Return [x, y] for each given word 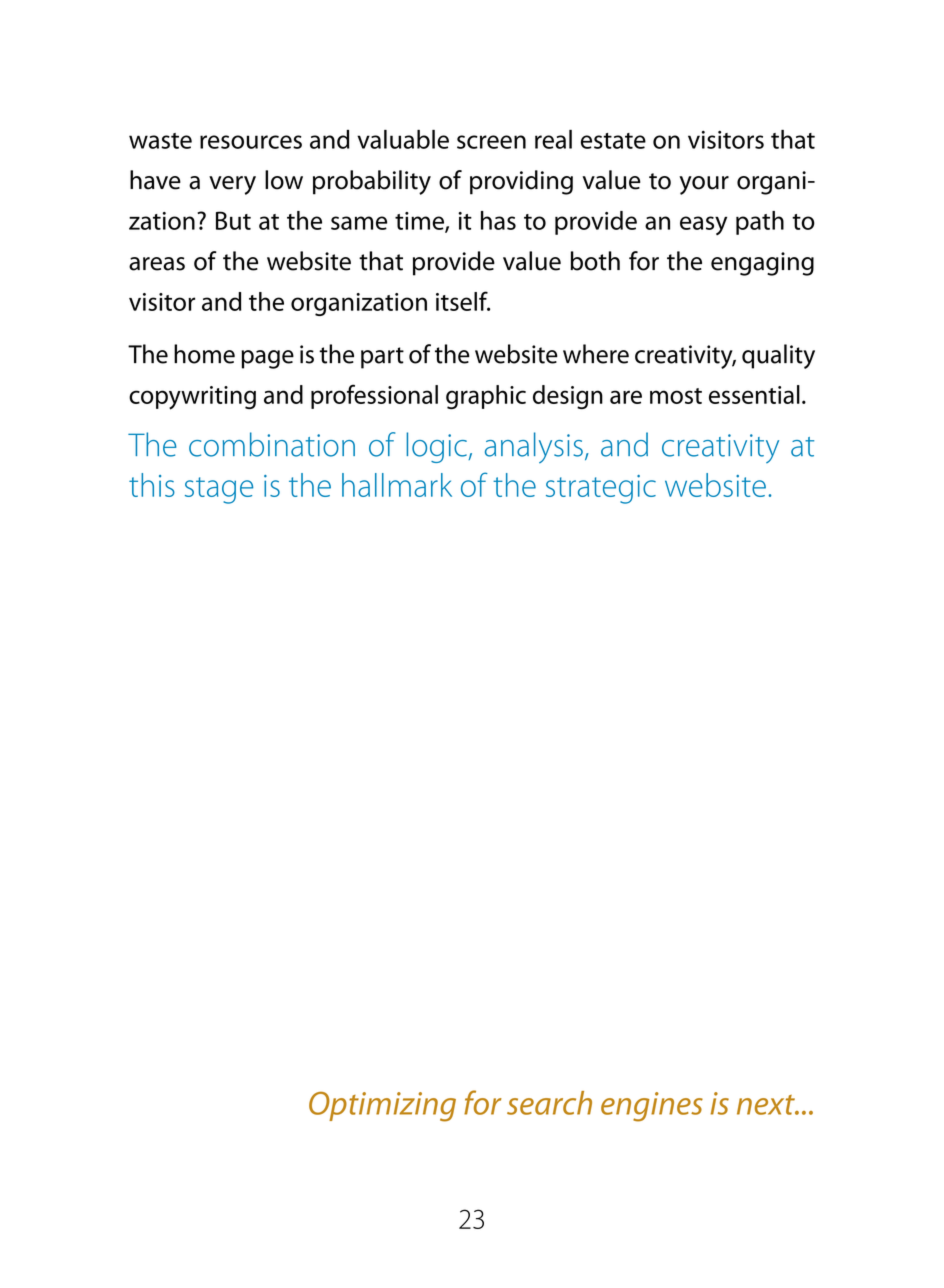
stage [219, 490]
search [549, 1103]
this [152, 485]
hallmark [397, 485]
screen [491, 142]
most [676, 396]
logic [437, 447]
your [704, 185]
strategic [601, 489]
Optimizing [382, 1107]
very [232, 185]
